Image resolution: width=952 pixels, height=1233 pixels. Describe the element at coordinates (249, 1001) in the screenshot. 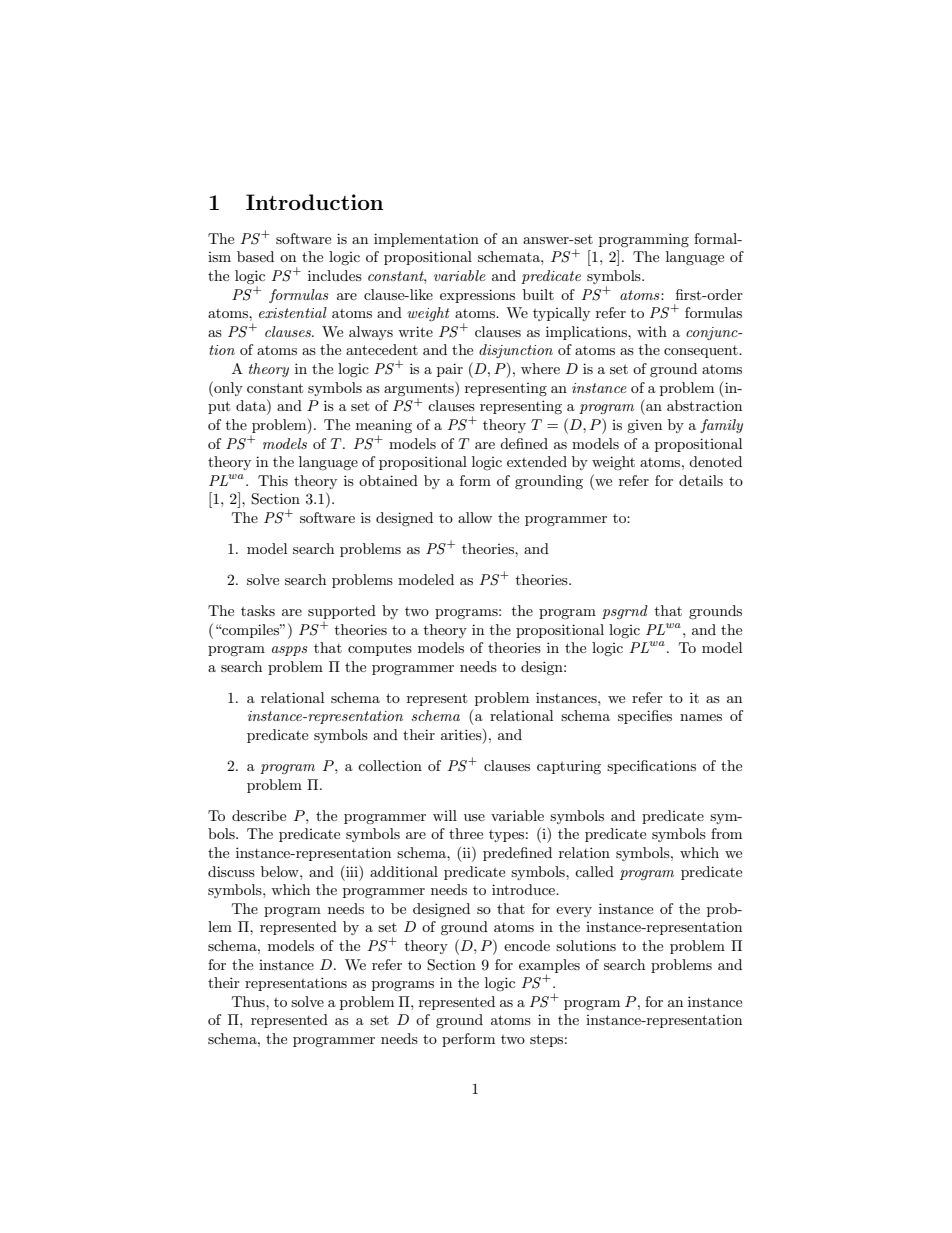

I see `Thus` at that location.
